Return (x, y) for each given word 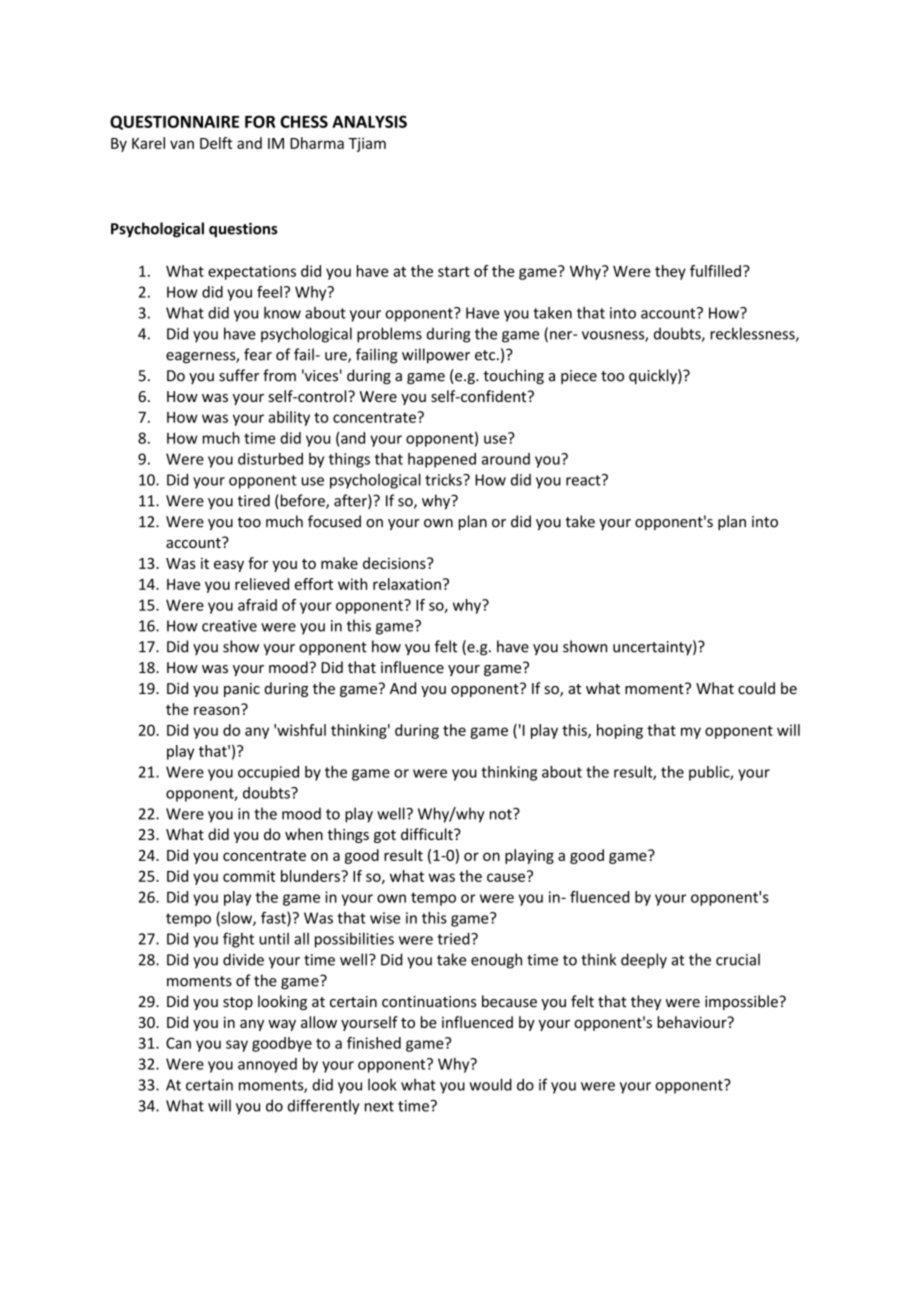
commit (249, 876)
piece (579, 377)
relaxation (407, 584)
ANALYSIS (369, 121)
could (756, 688)
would (490, 1084)
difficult (428, 834)
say (237, 1046)
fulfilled (715, 271)
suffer (239, 375)
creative (229, 626)
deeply (644, 961)
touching (513, 376)
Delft (216, 143)
